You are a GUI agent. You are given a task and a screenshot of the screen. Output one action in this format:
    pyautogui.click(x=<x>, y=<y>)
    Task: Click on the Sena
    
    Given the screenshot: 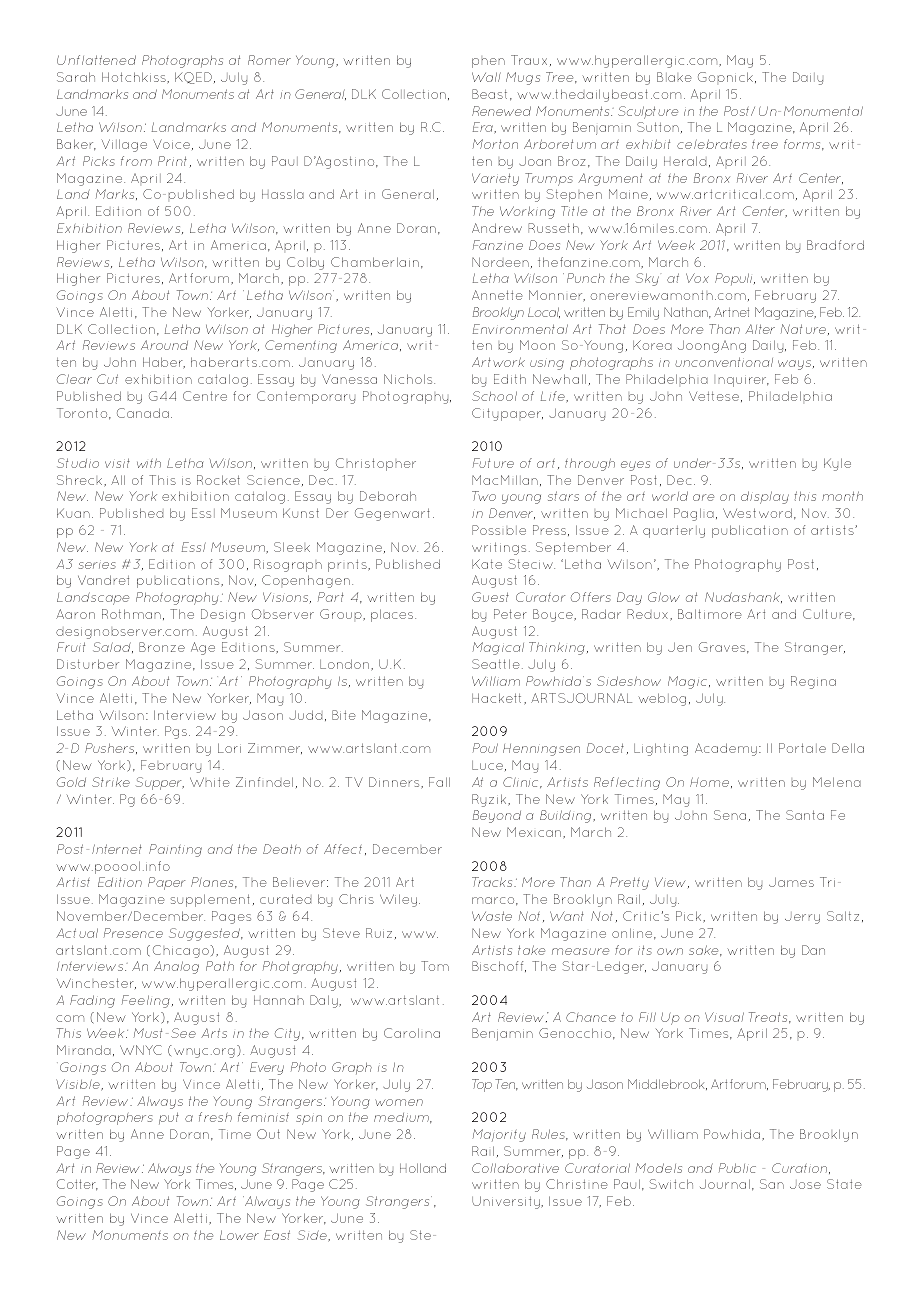 What is the action you would take?
    pyautogui.click(x=730, y=815)
